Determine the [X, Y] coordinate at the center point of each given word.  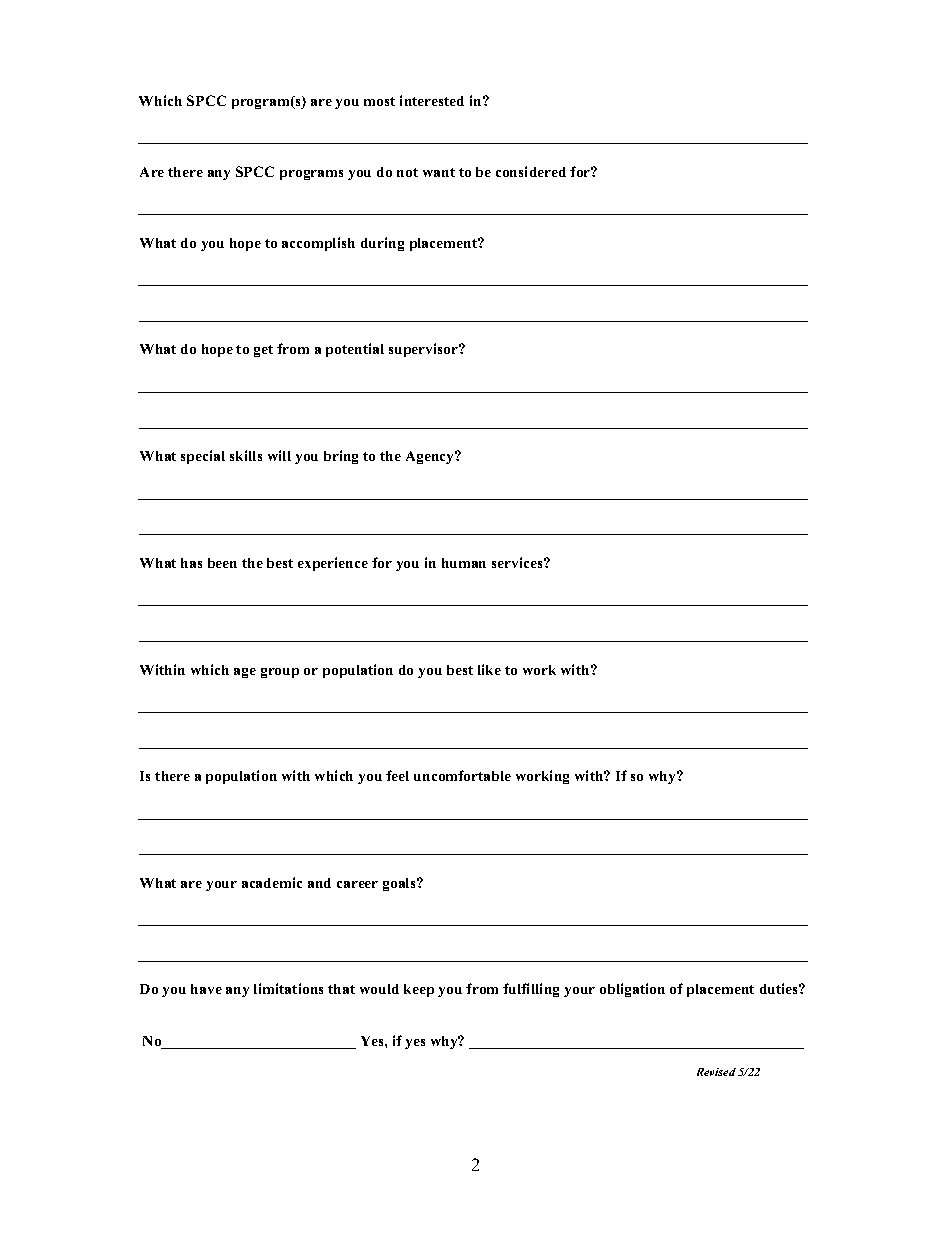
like [489, 669]
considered [531, 171]
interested [432, 100]
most [379, 101]
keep [419, 990]
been [222, 563]
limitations [288, 988]
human [464, 563]
